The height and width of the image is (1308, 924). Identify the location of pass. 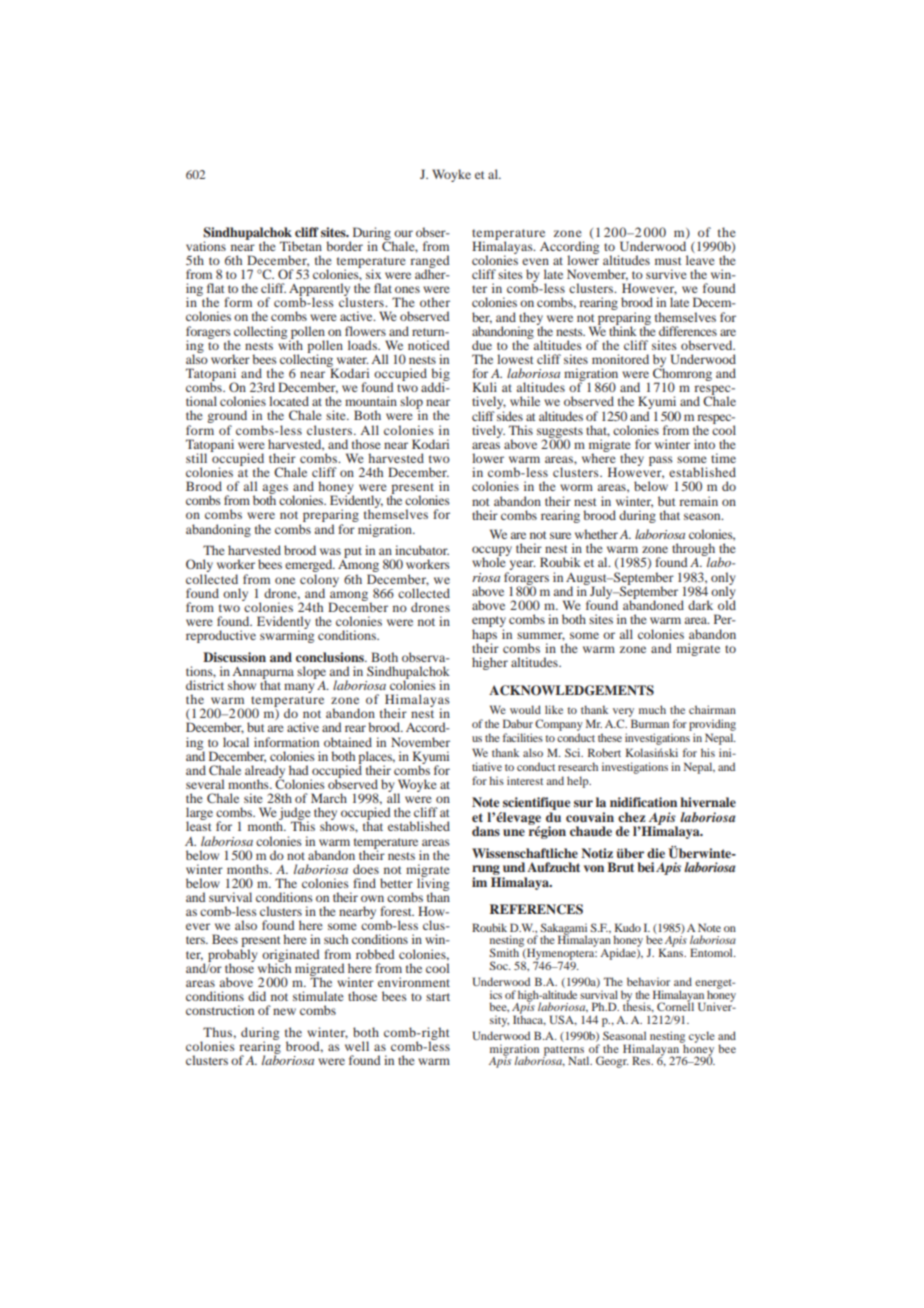
(661, 461).
